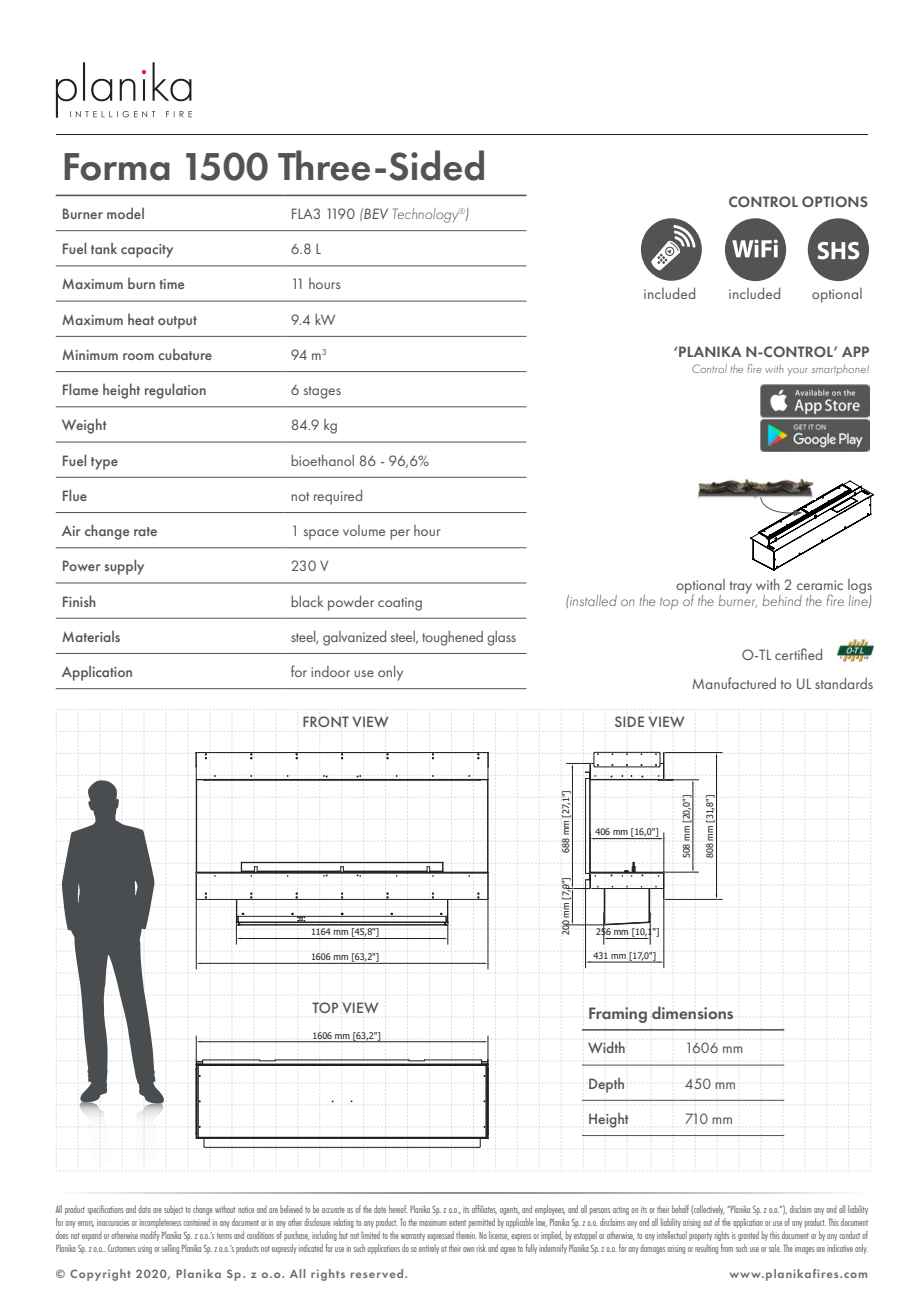 Image resolution: width=924 pixels, height=1308 pixels. What do you see at coordinates (322, 392) in the screenshot?
I see `stages` at bounding box center [322, 392].
